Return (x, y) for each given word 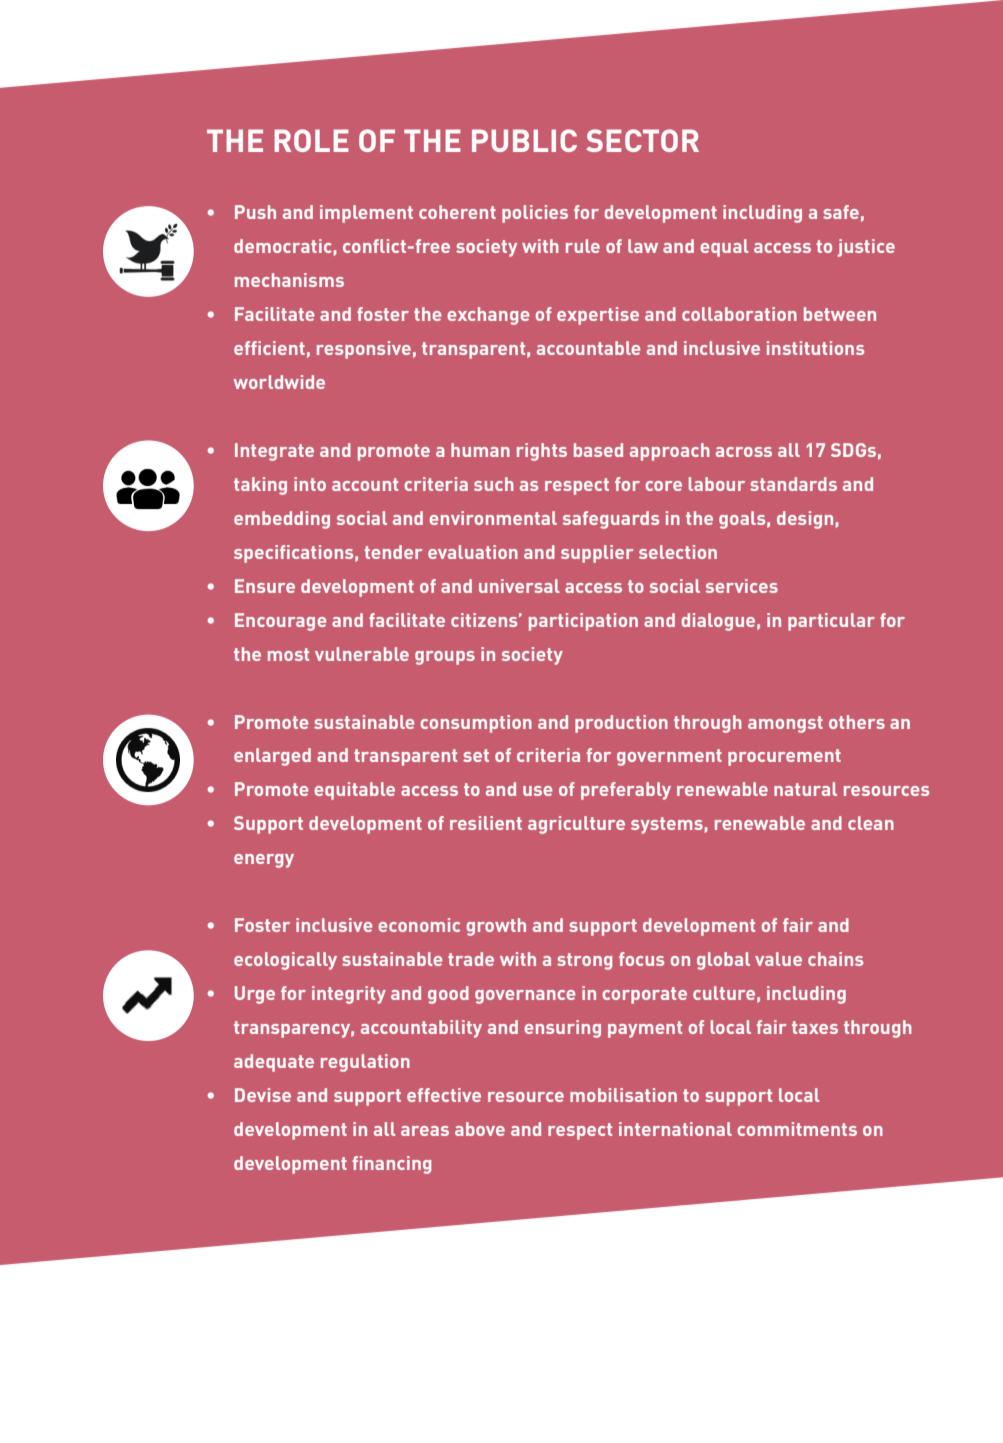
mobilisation (623, 1095)
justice (866, 248)
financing (391, 1165)
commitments (797, 1129)
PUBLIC (524, 140)
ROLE (311, 140)
